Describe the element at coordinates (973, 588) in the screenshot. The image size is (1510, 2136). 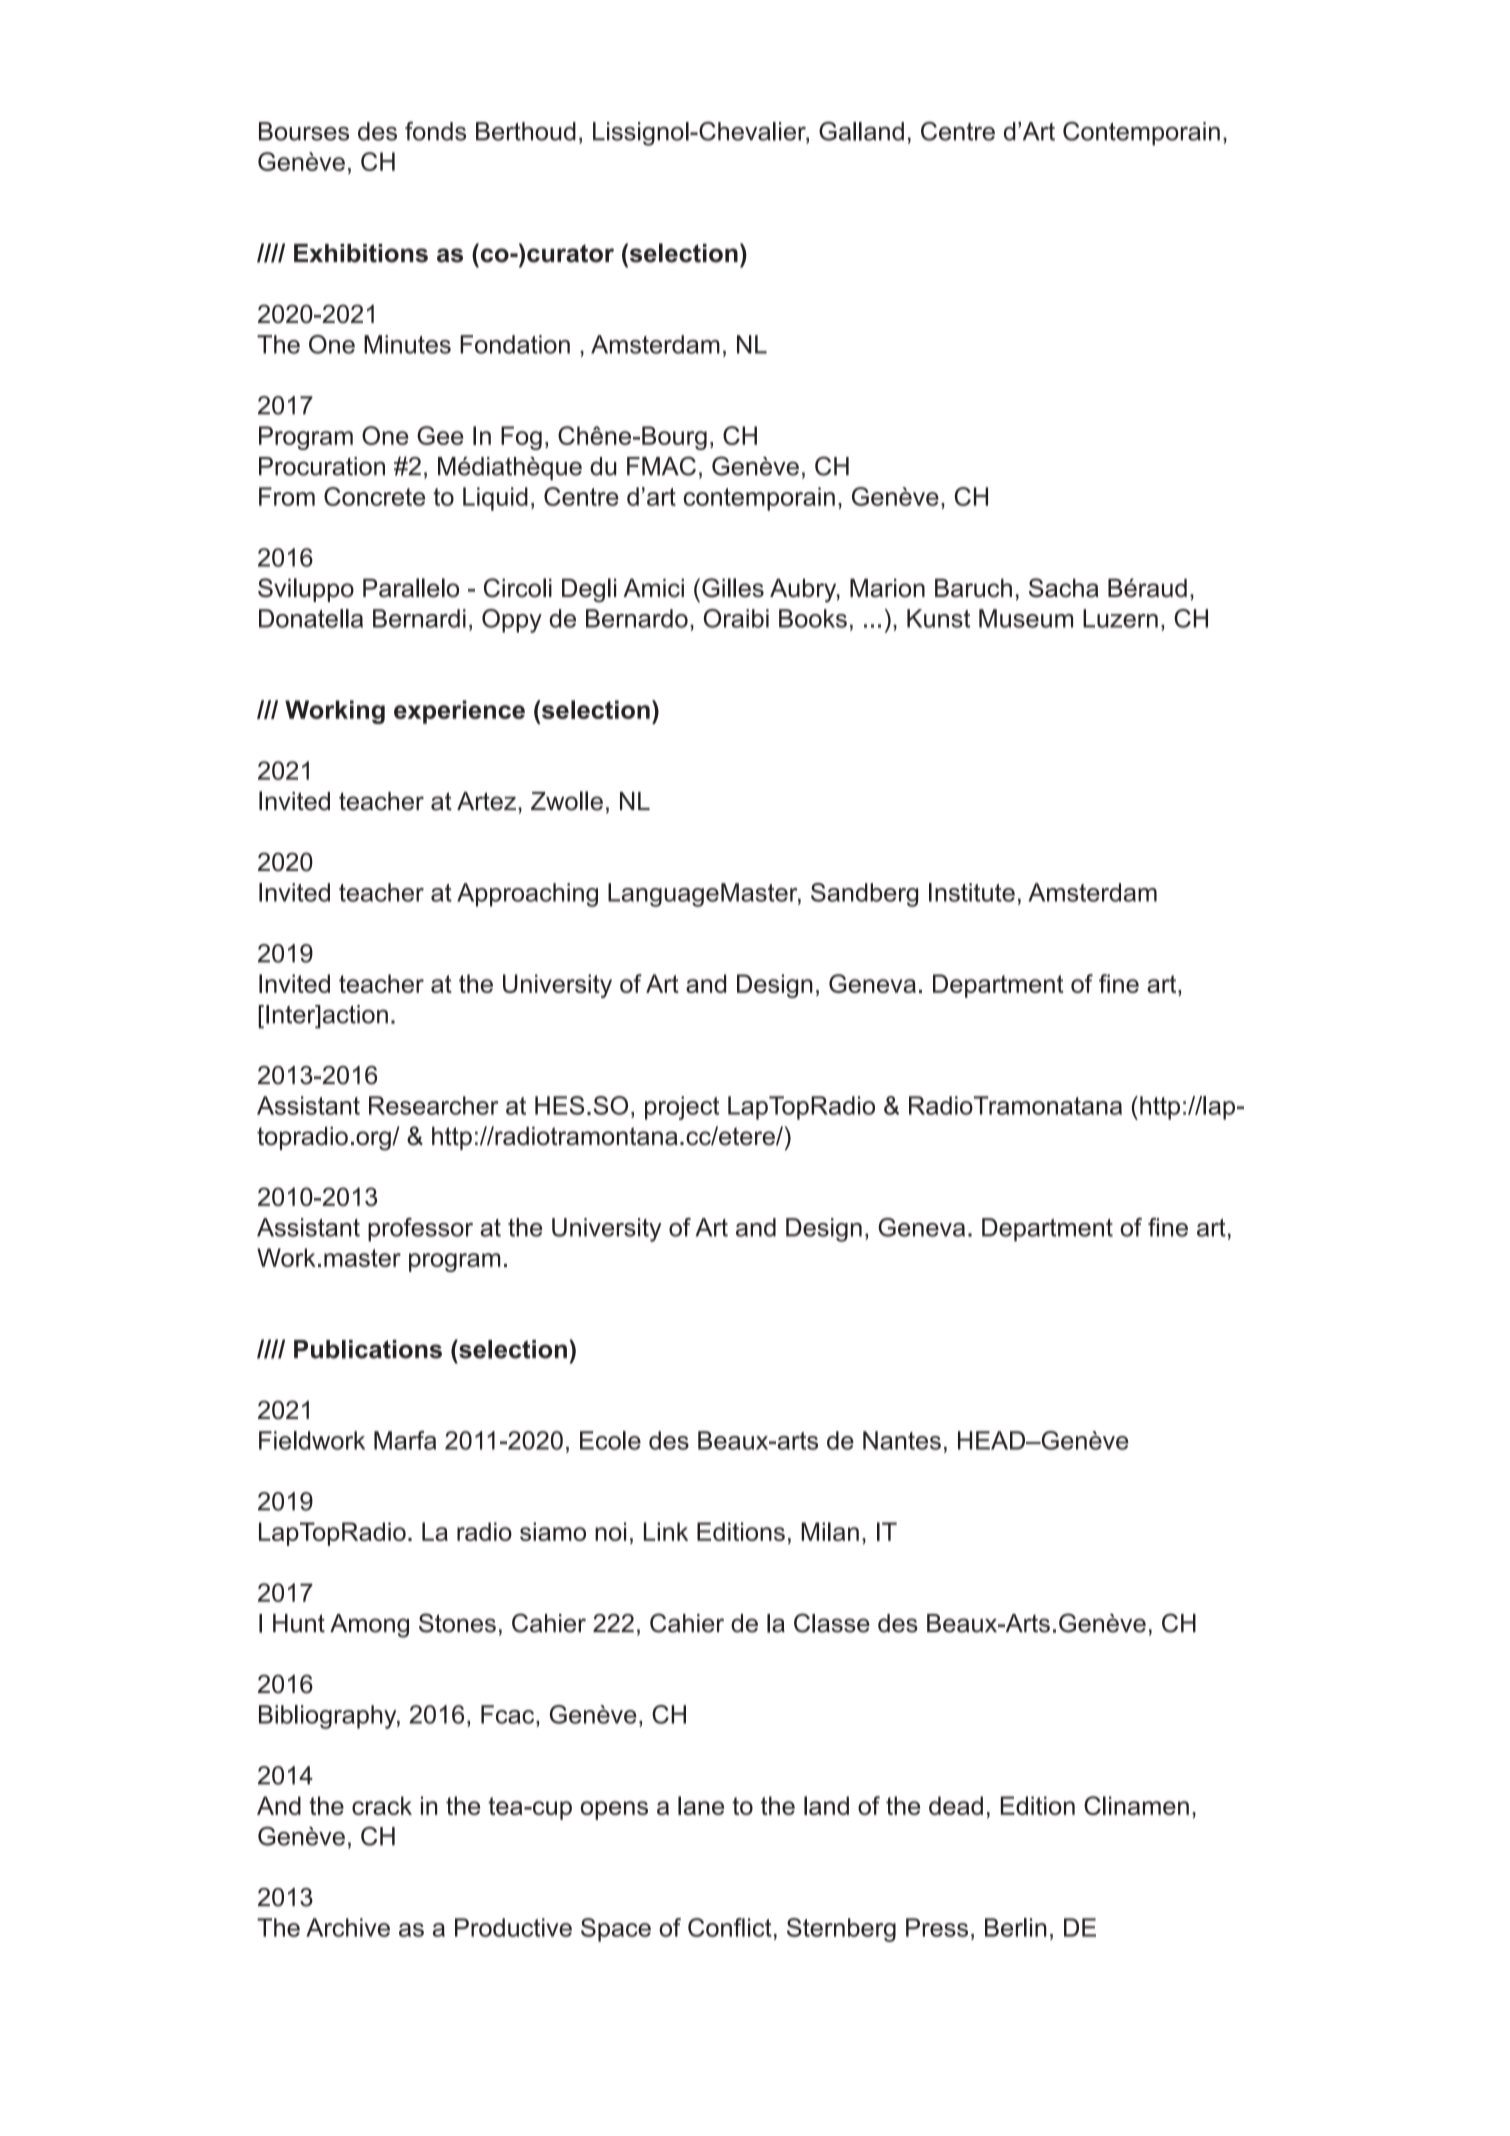
I see `Baruch` at that location.
